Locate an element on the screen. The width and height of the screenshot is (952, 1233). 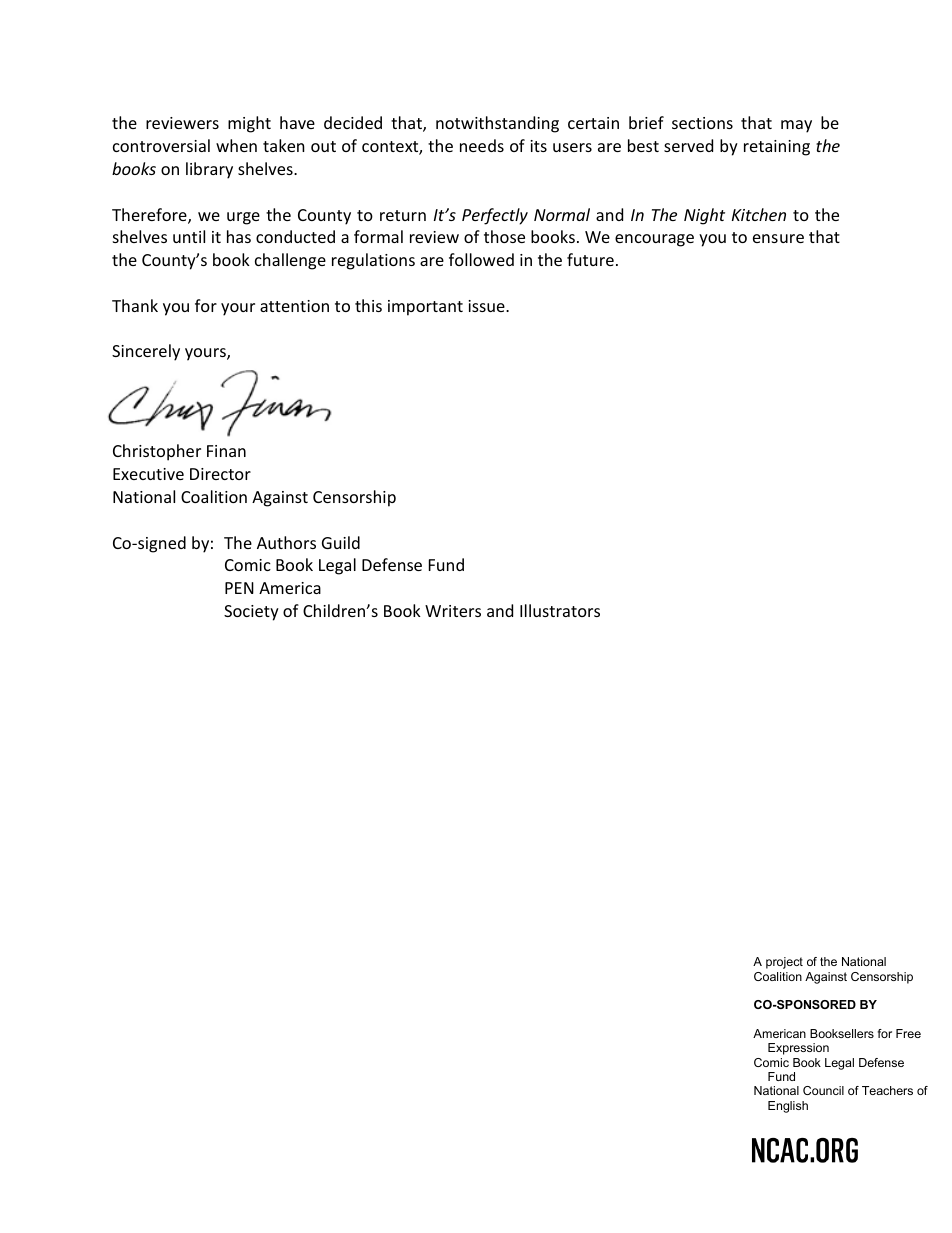
when is located at coordinates (236, 145).
